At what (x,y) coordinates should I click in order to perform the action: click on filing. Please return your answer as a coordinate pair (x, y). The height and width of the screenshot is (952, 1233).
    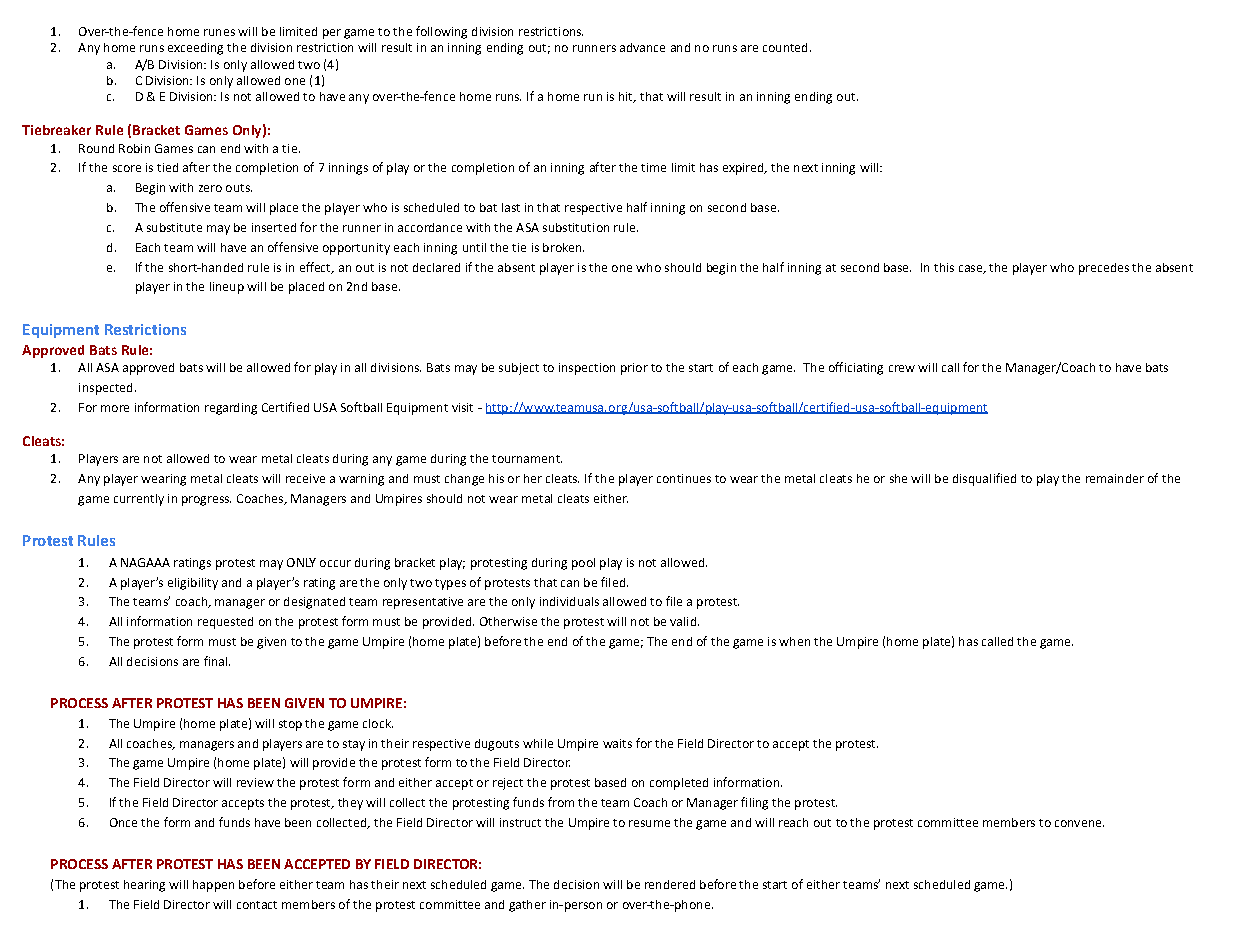
    Looking at the image, I should click on (754, 803).
